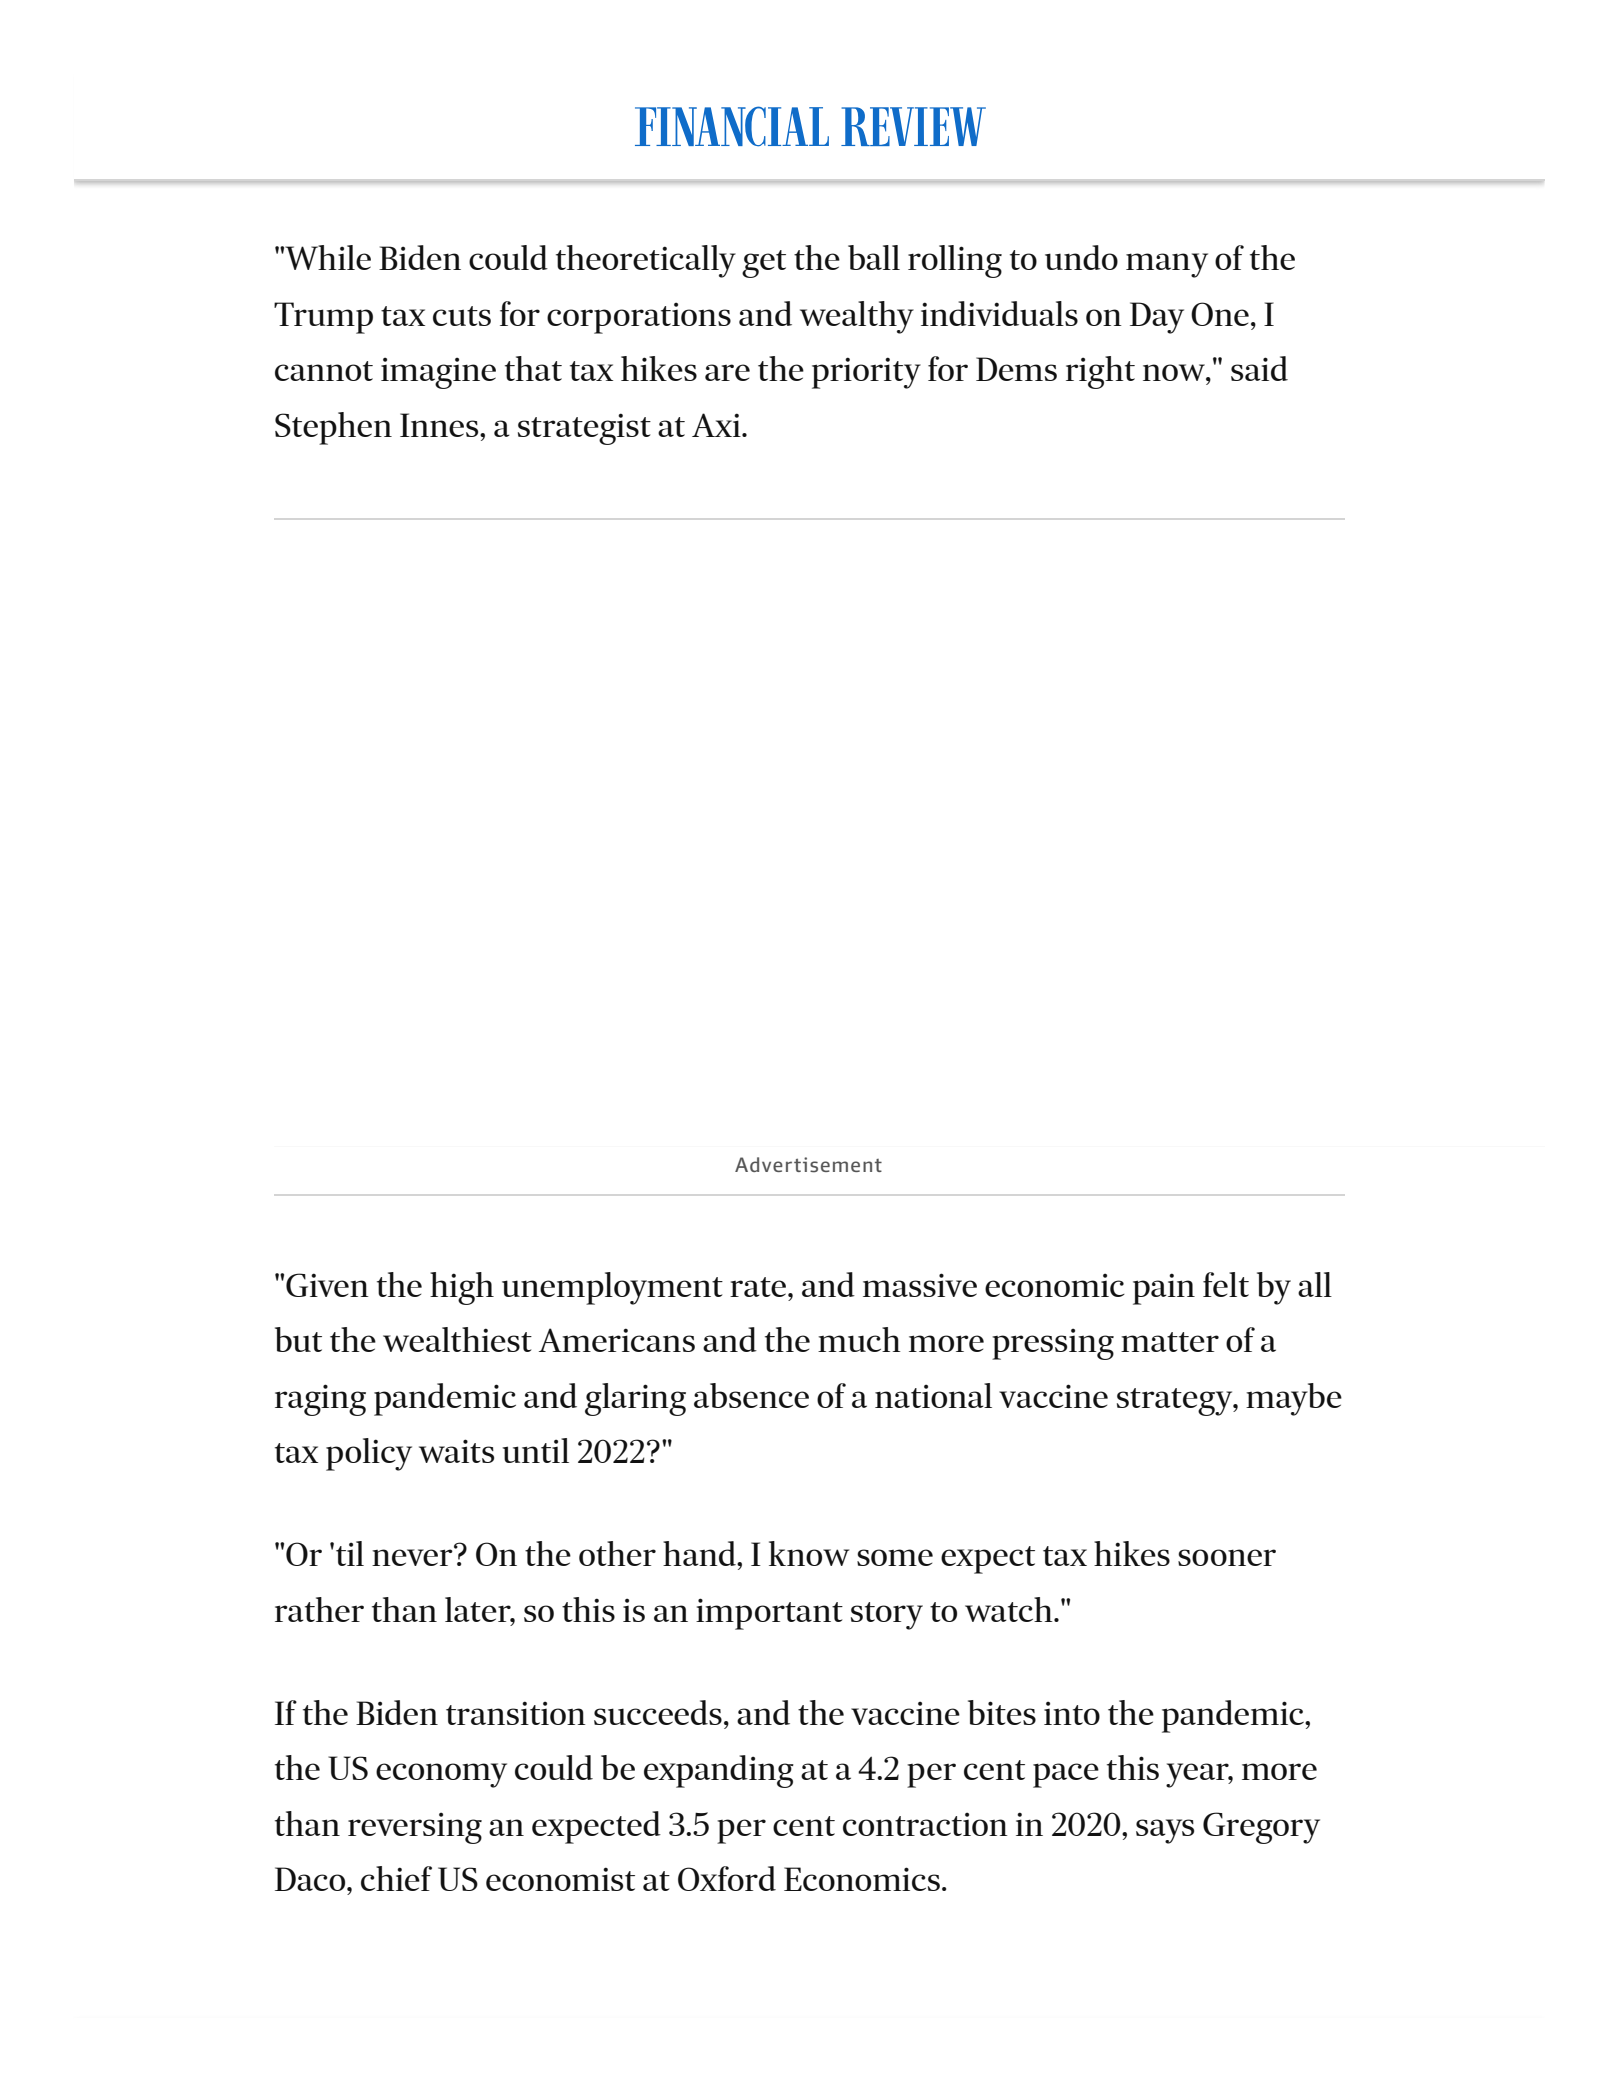  Describe the element at coordinates (1157, 318) in the document. I see `Day` at that location.
